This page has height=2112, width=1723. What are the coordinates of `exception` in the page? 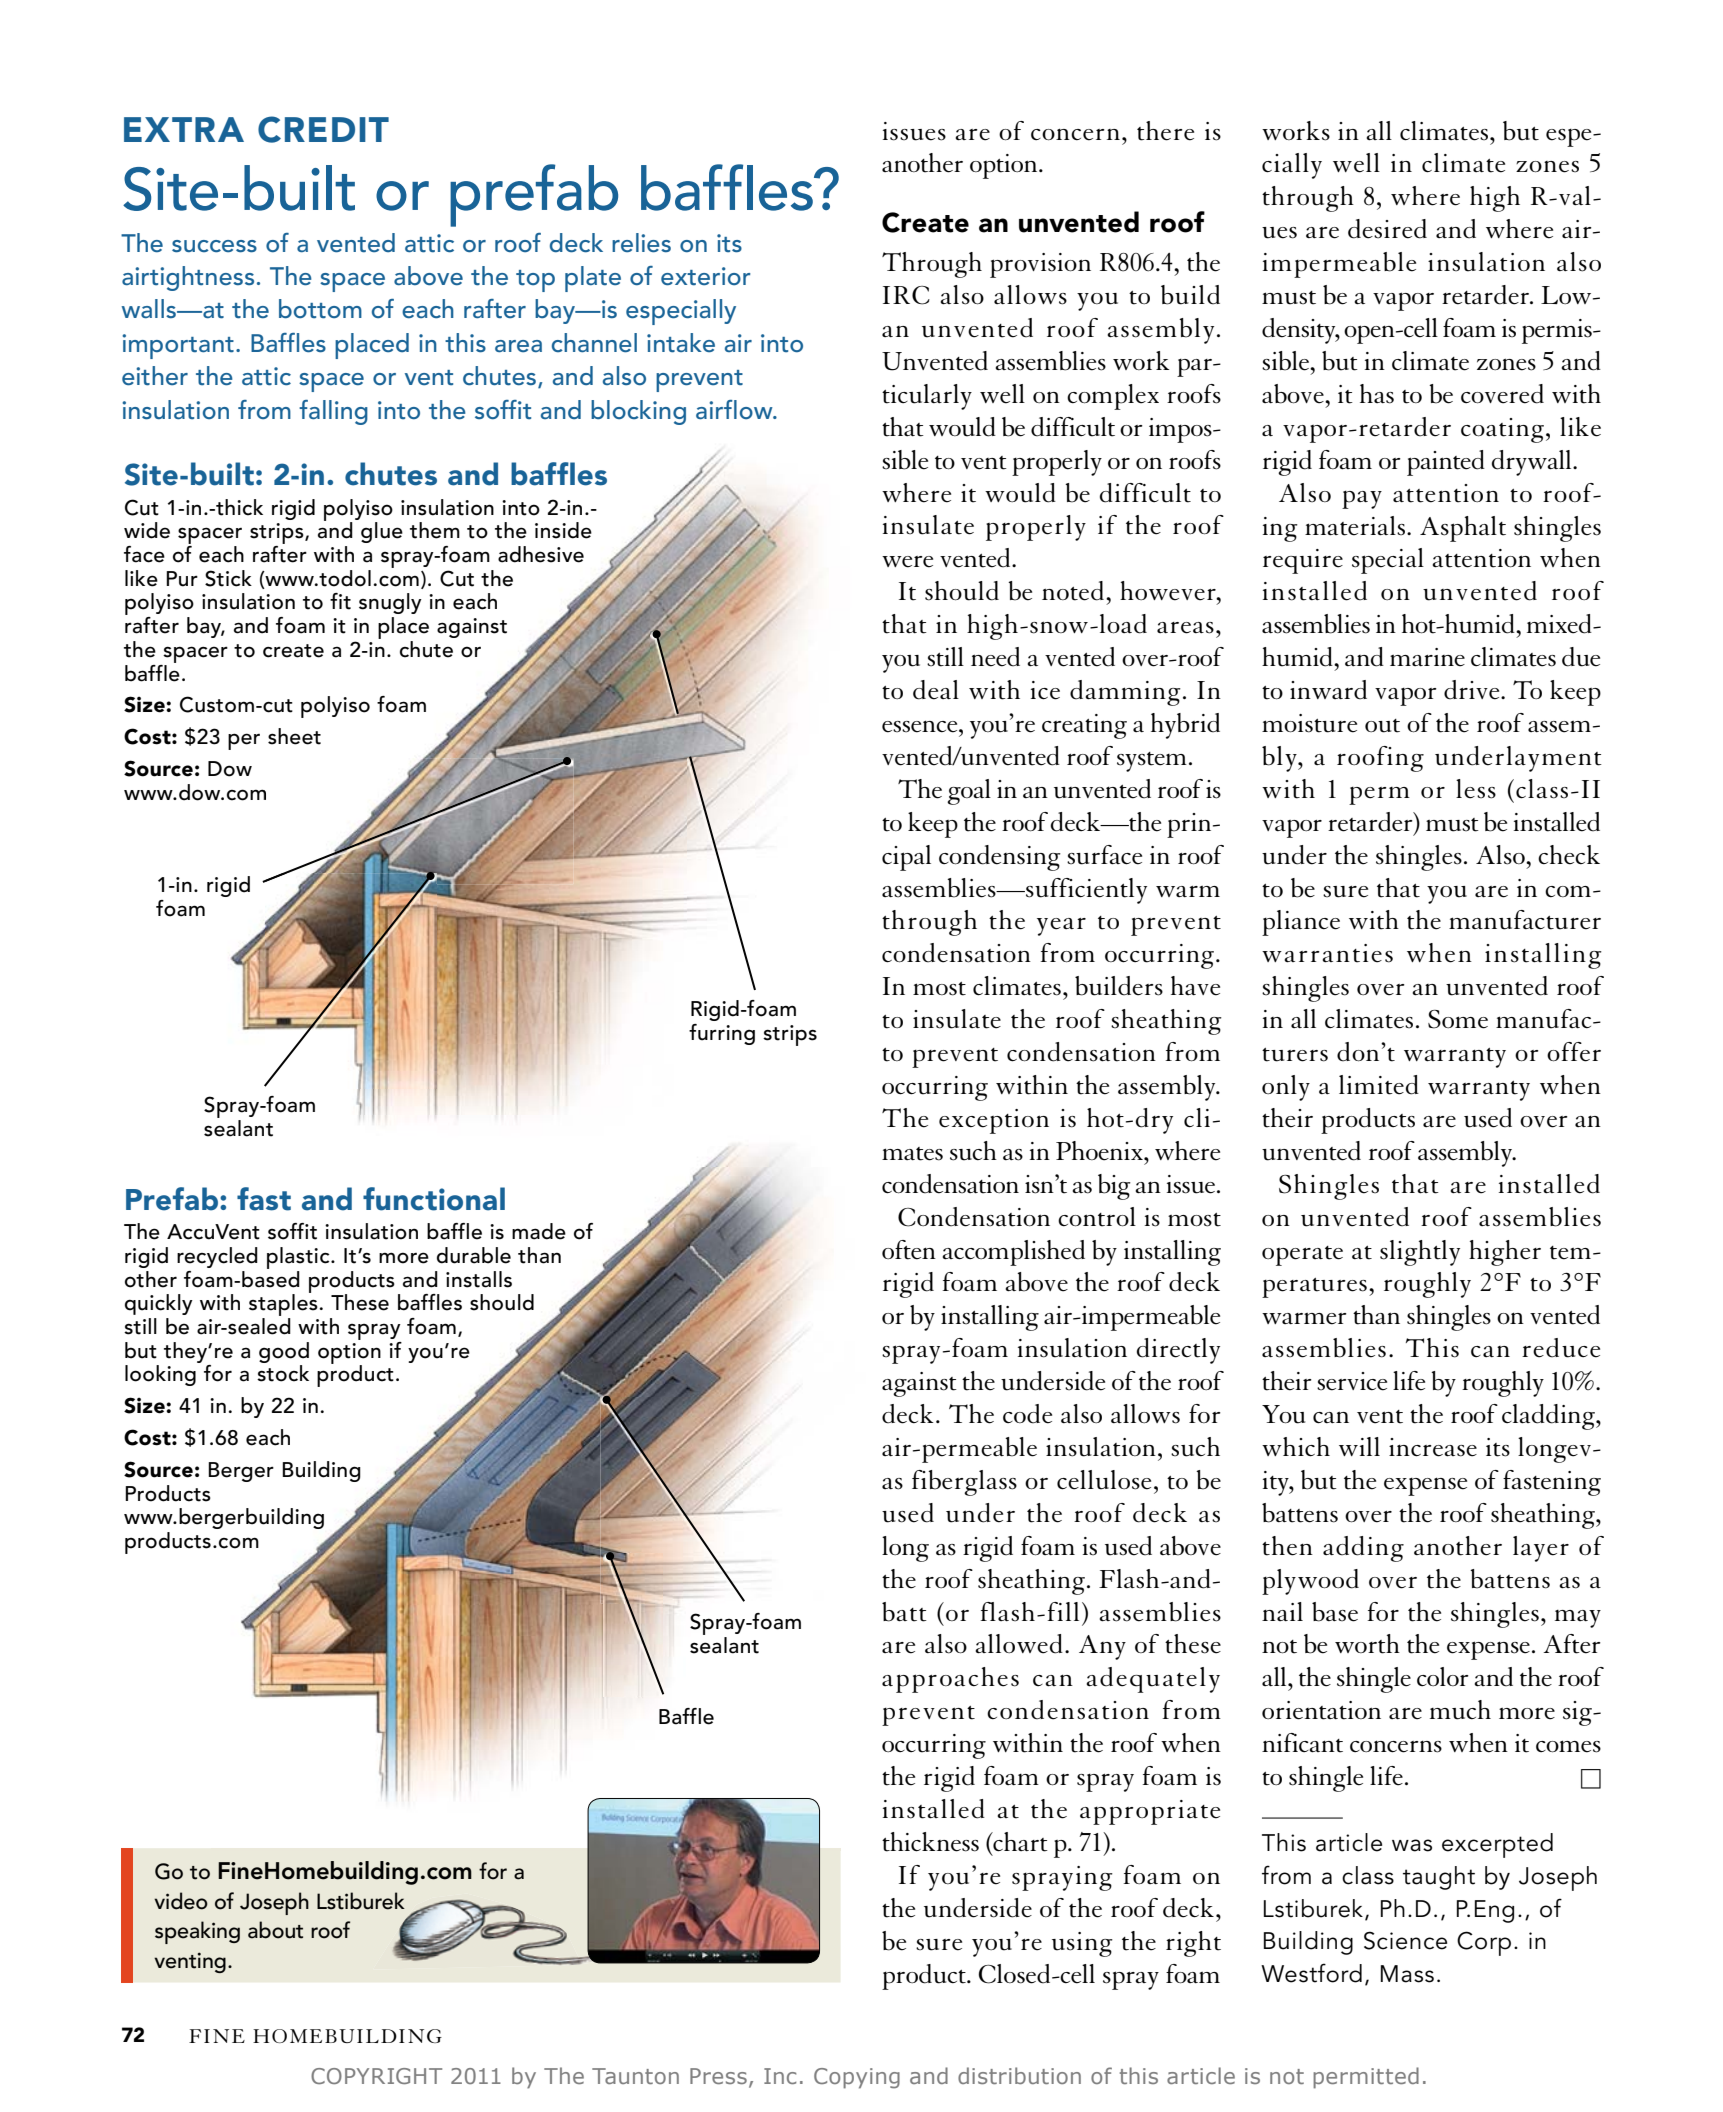 It's located at (994, 1121).
